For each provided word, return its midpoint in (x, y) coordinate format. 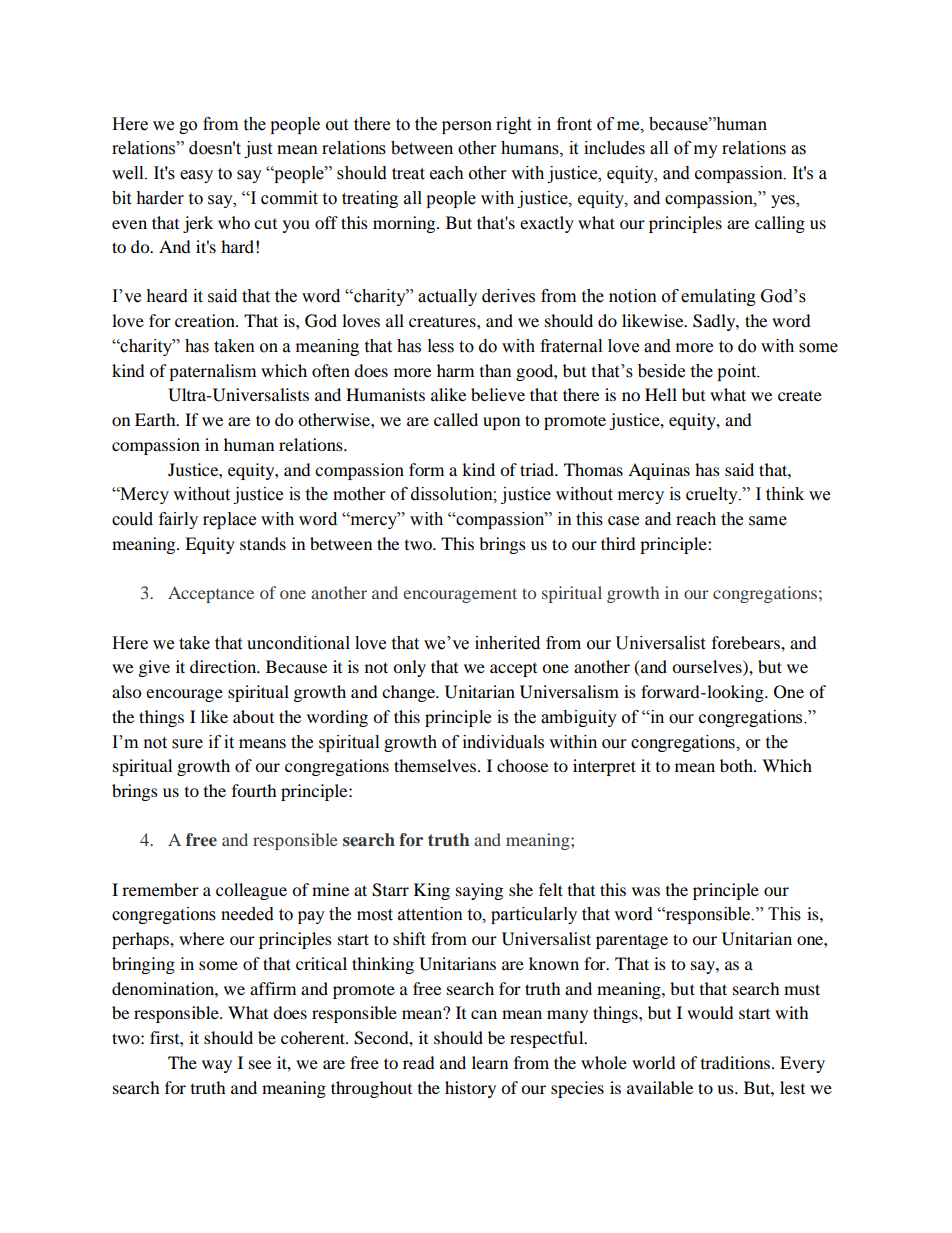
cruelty (713, 495)
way (217, 1066)
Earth (156, 419)
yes (784, 201)
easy (196, 176)
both (737, 765)
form (426, 469)
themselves (435, 765)
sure (187, 744)
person (467, 127)
